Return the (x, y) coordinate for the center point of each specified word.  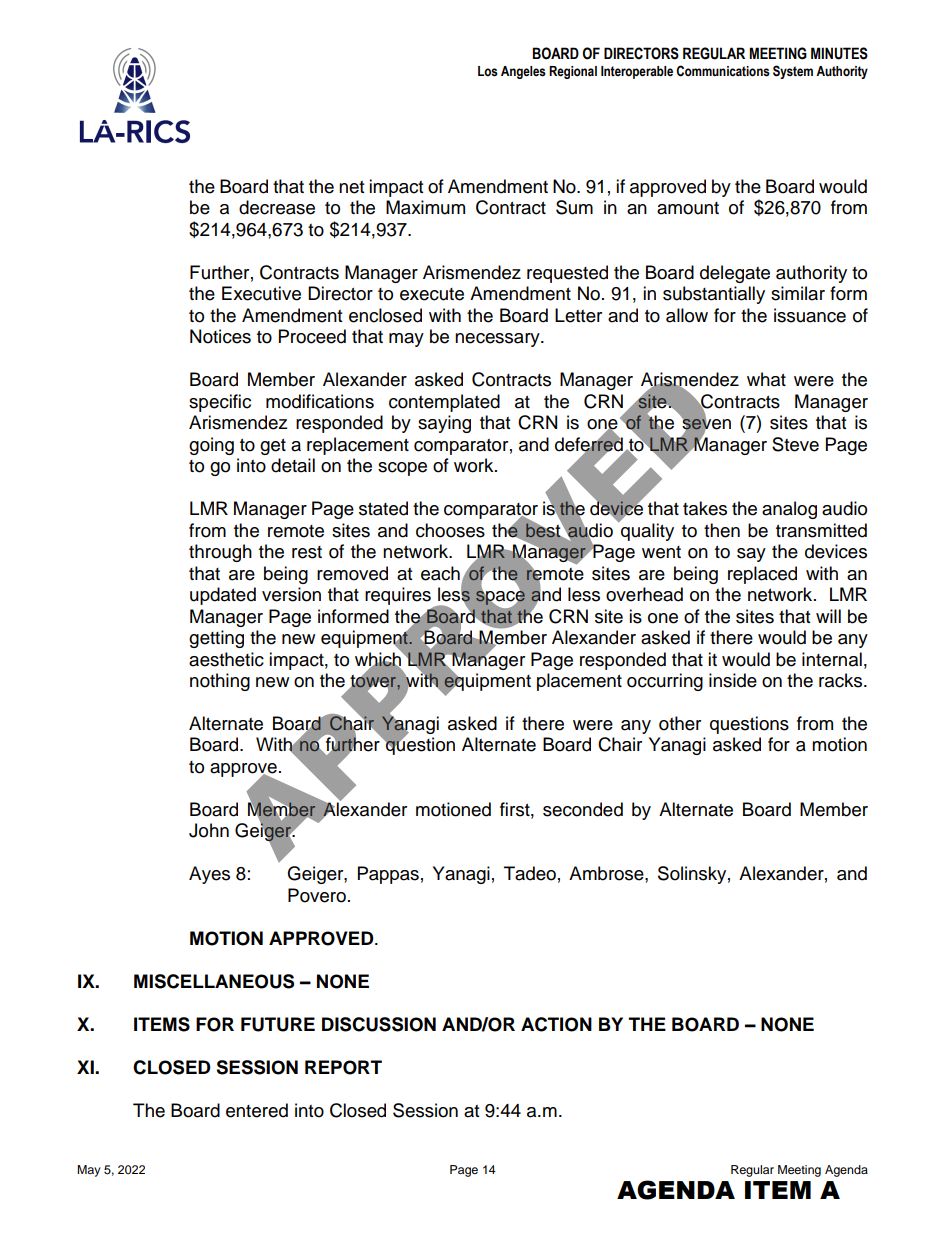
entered (257, 1110)
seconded (583, 809)
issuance (810, 315)
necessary (498, 340)
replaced (762, 575)
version (291, 594)
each (440, 573)
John (209, 830)
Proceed (312, 336)
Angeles (523, 72)
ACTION (556, 1024)
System (793, 72)
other (680, 723)
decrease (277, 207)
